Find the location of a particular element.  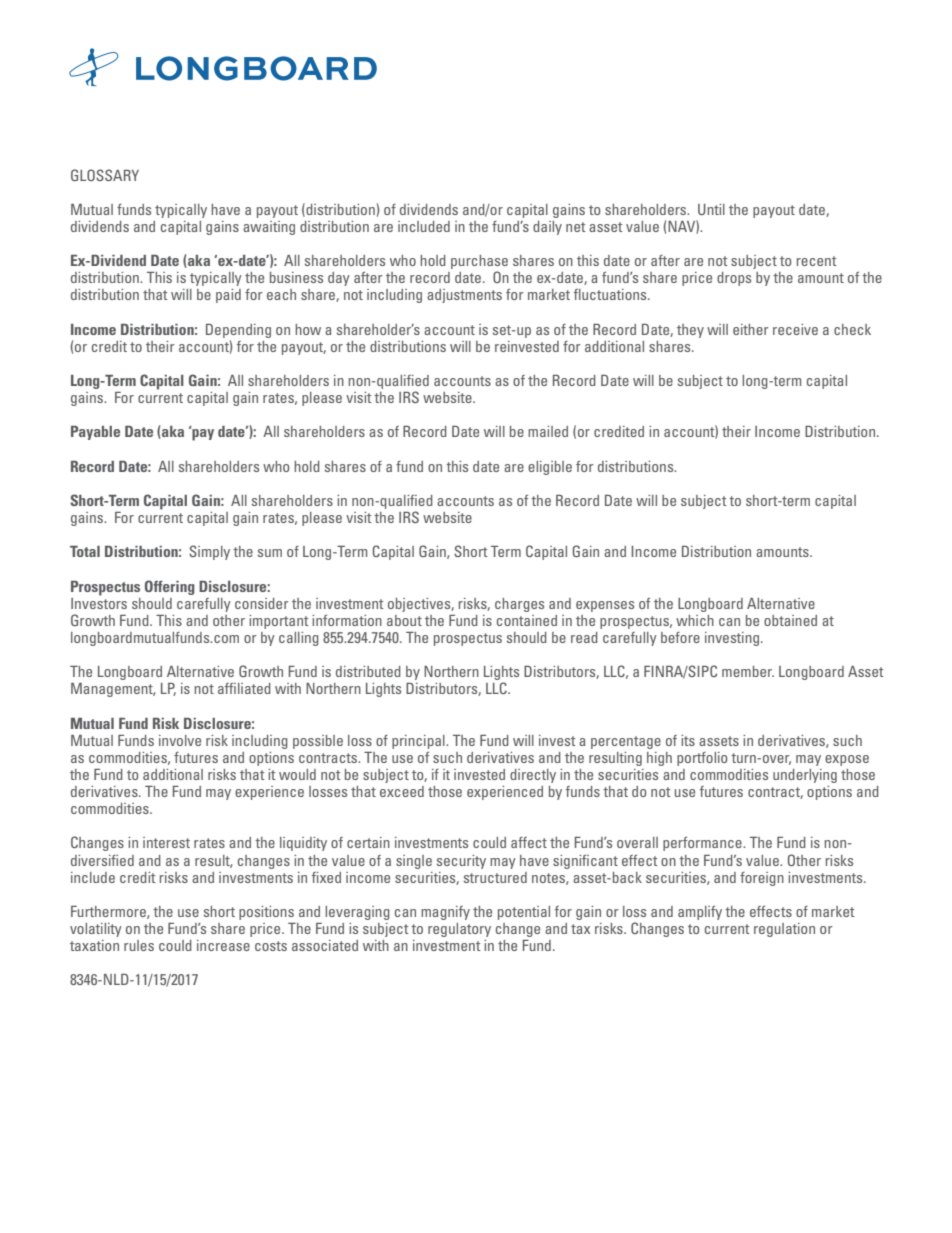

purchase is located at coordinates (479, 263).
